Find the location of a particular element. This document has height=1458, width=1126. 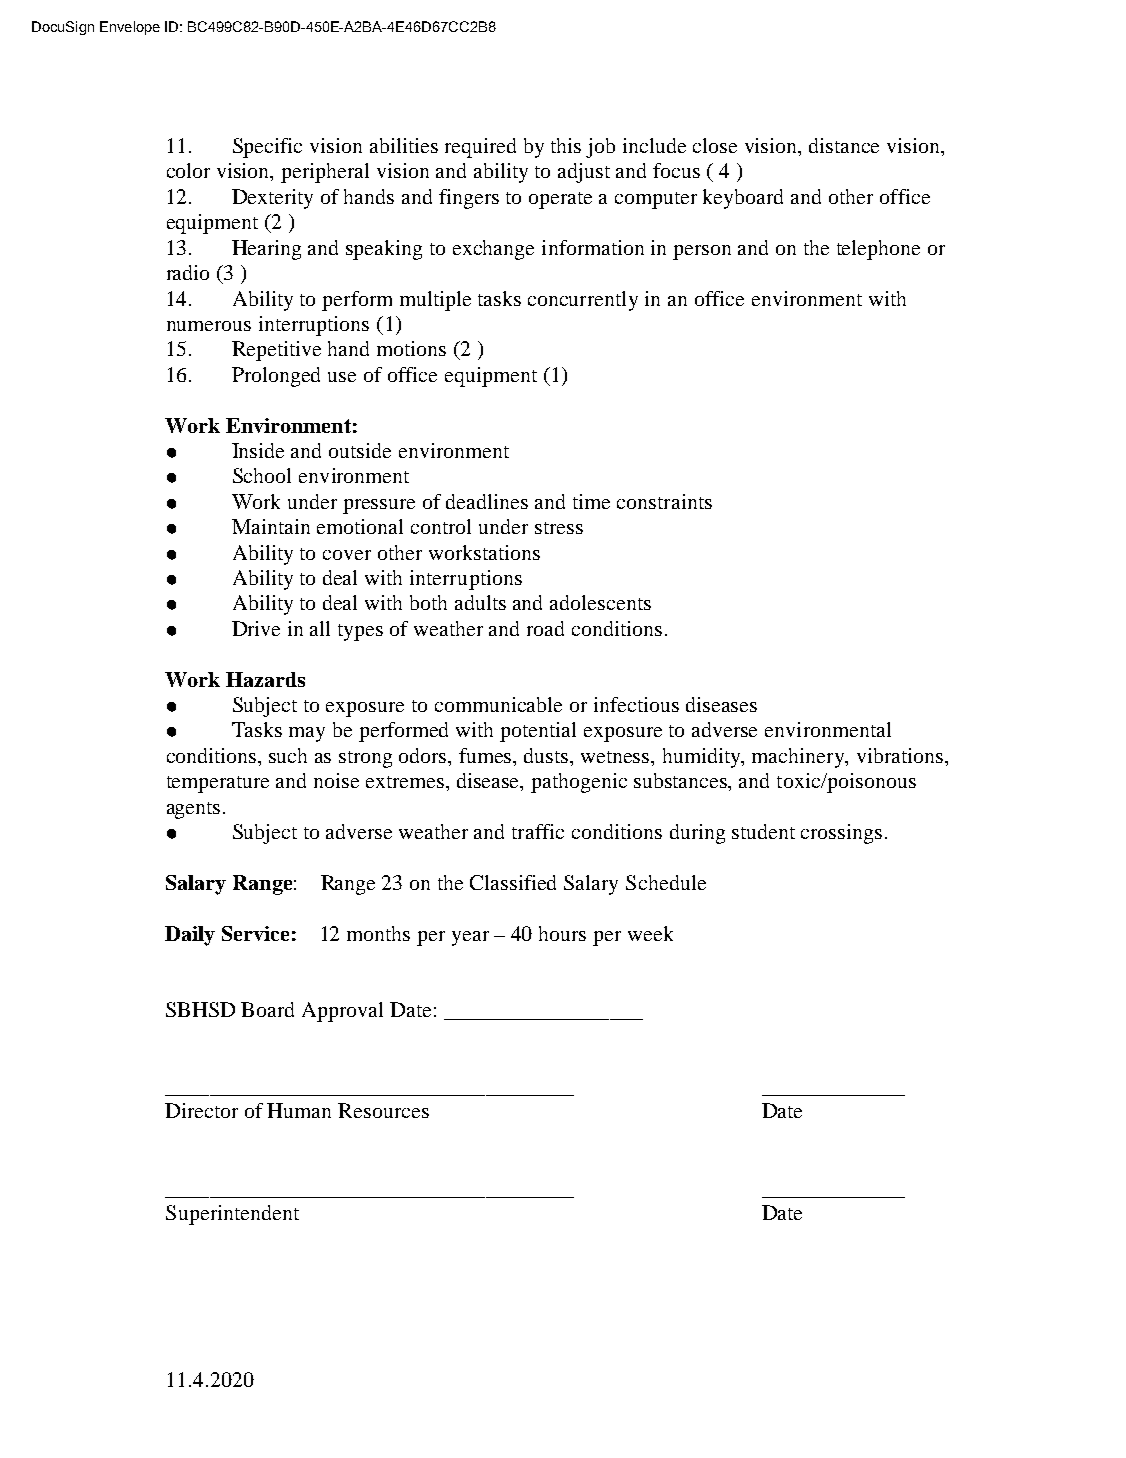

distance is located at coordinates (844, 145).
